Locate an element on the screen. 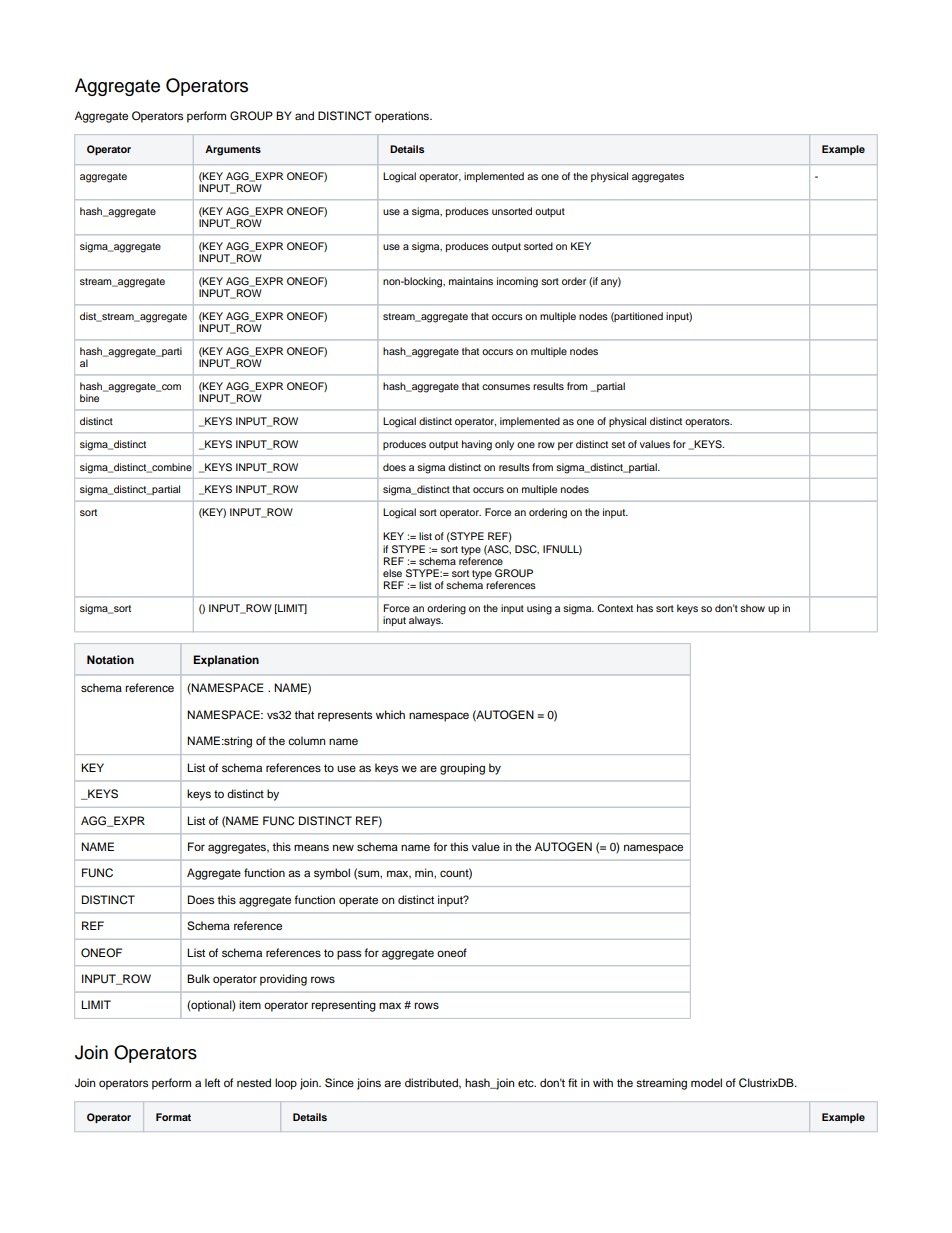 The image size is (952, 1233). operations is located at coordinates (403, 117).
